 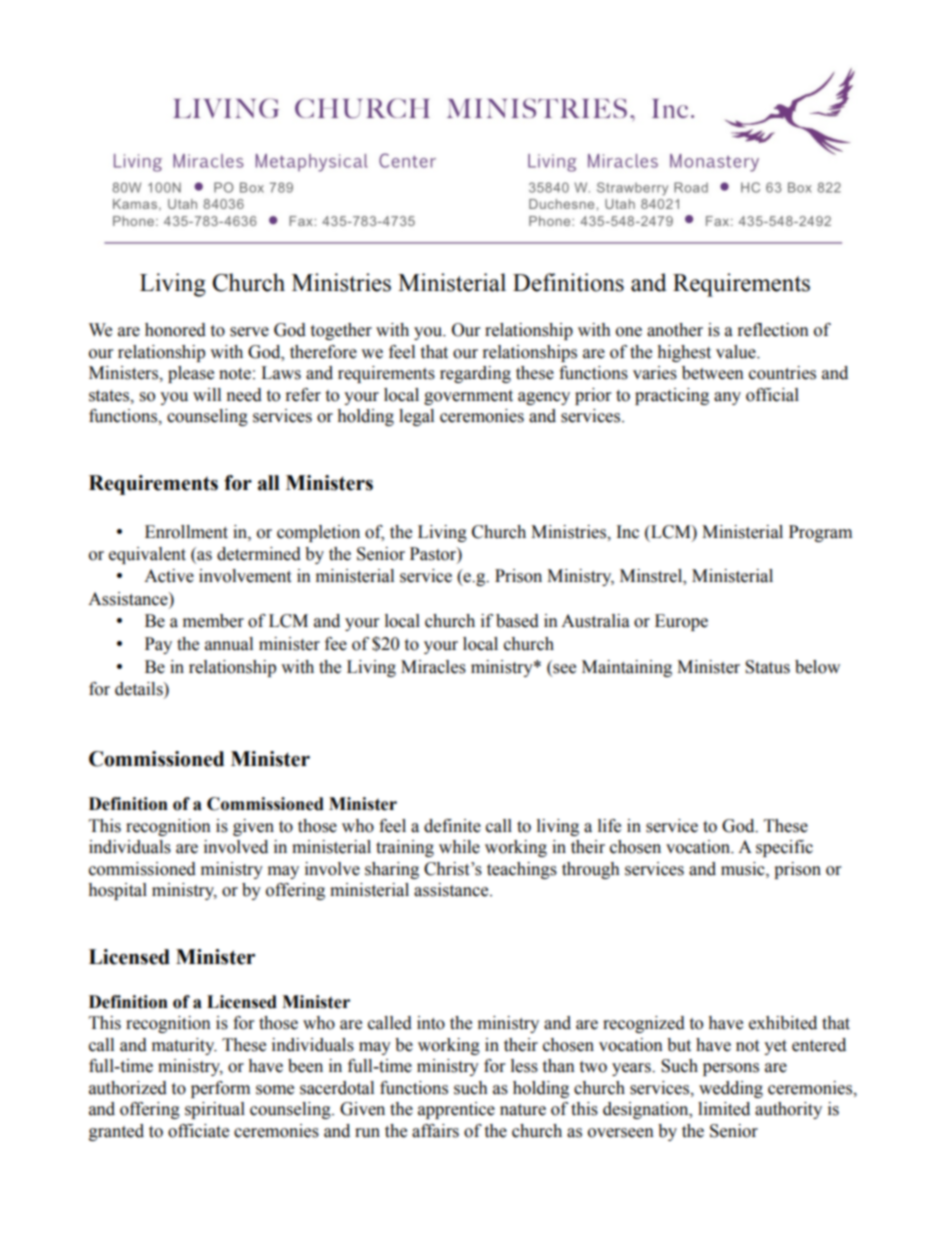 I want to click on value, so click(x=737, y=352).
